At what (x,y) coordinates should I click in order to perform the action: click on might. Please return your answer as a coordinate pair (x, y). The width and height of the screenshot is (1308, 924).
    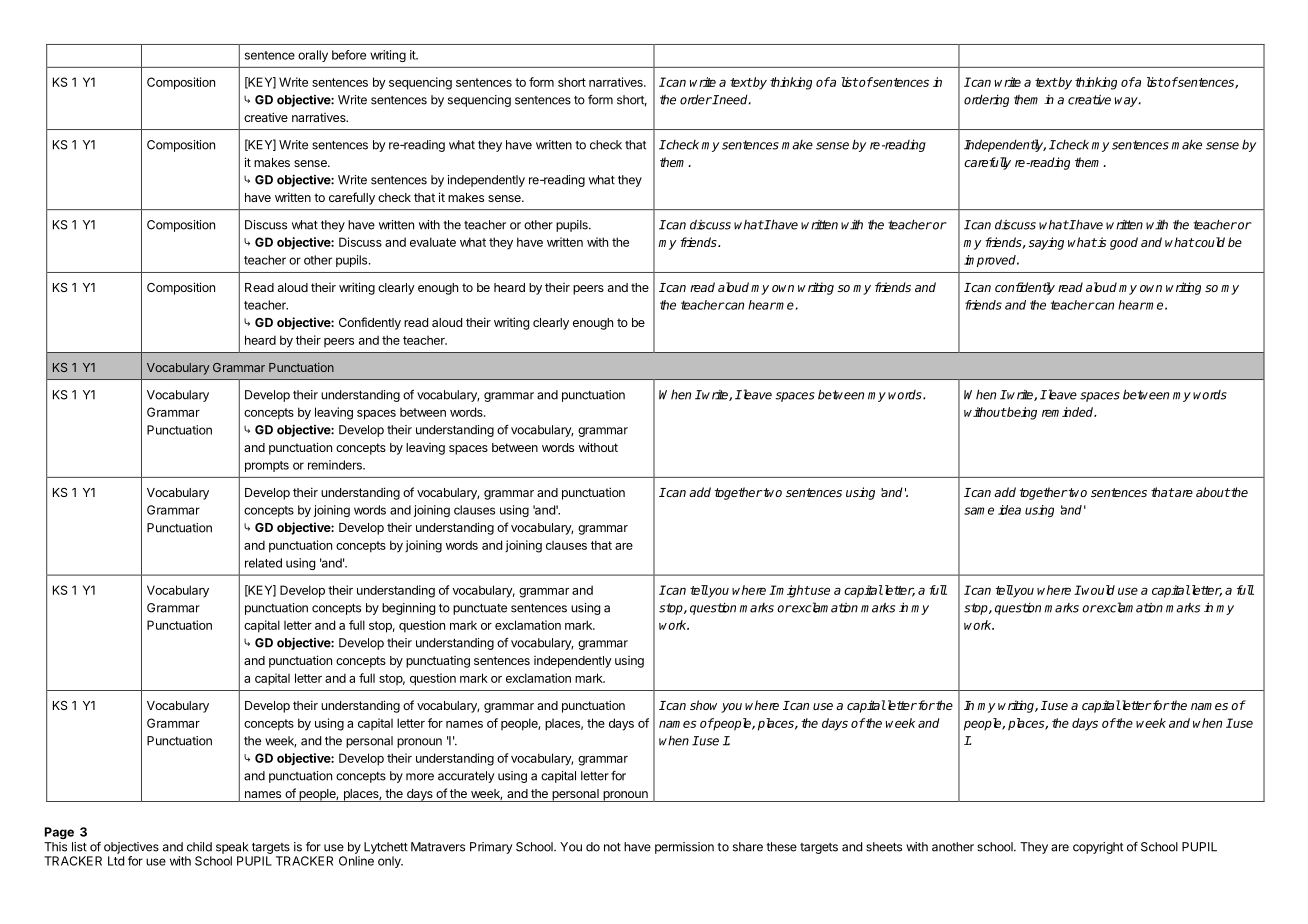
    Looking at the image, I should click on (792, 591).
